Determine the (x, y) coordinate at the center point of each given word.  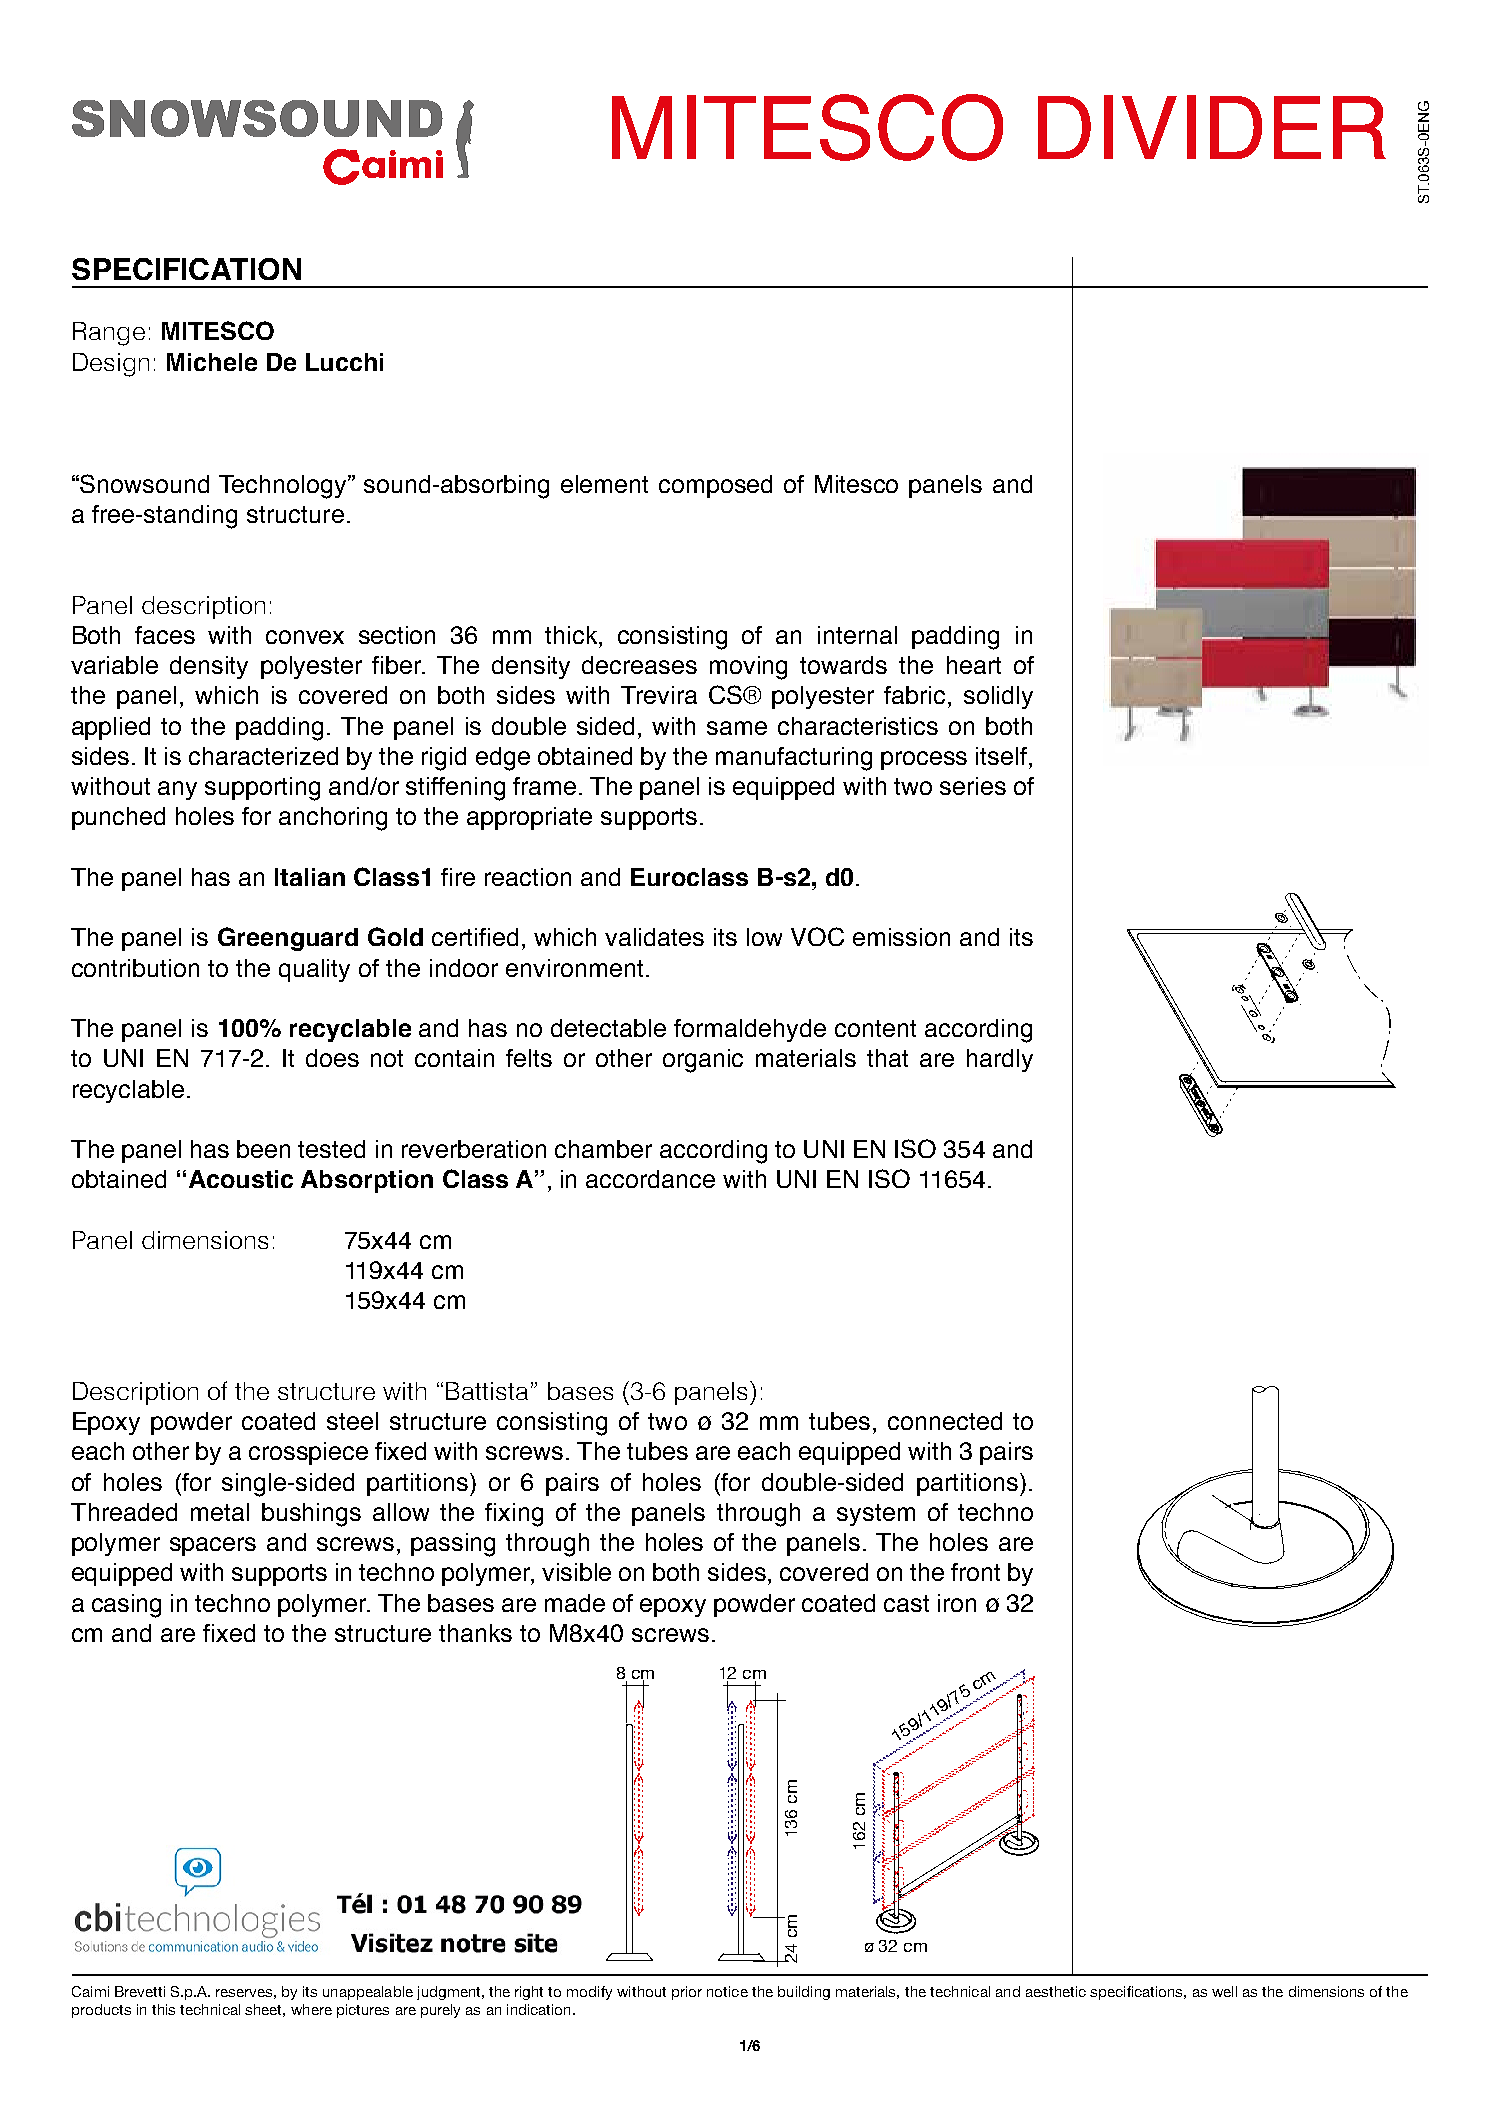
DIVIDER (1212, 127)
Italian (310, 877)
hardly (1000, 1060)
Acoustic (241, 1179)
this (163, 2009)
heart (974, 665)
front (975, 1572)
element (604, 484)
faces (165, 635)
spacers (213, 1546)
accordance (650, 1179)
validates (654, 937)
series (973, 786)
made (575, 1603)
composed (715, 486)
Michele (212, 362)
